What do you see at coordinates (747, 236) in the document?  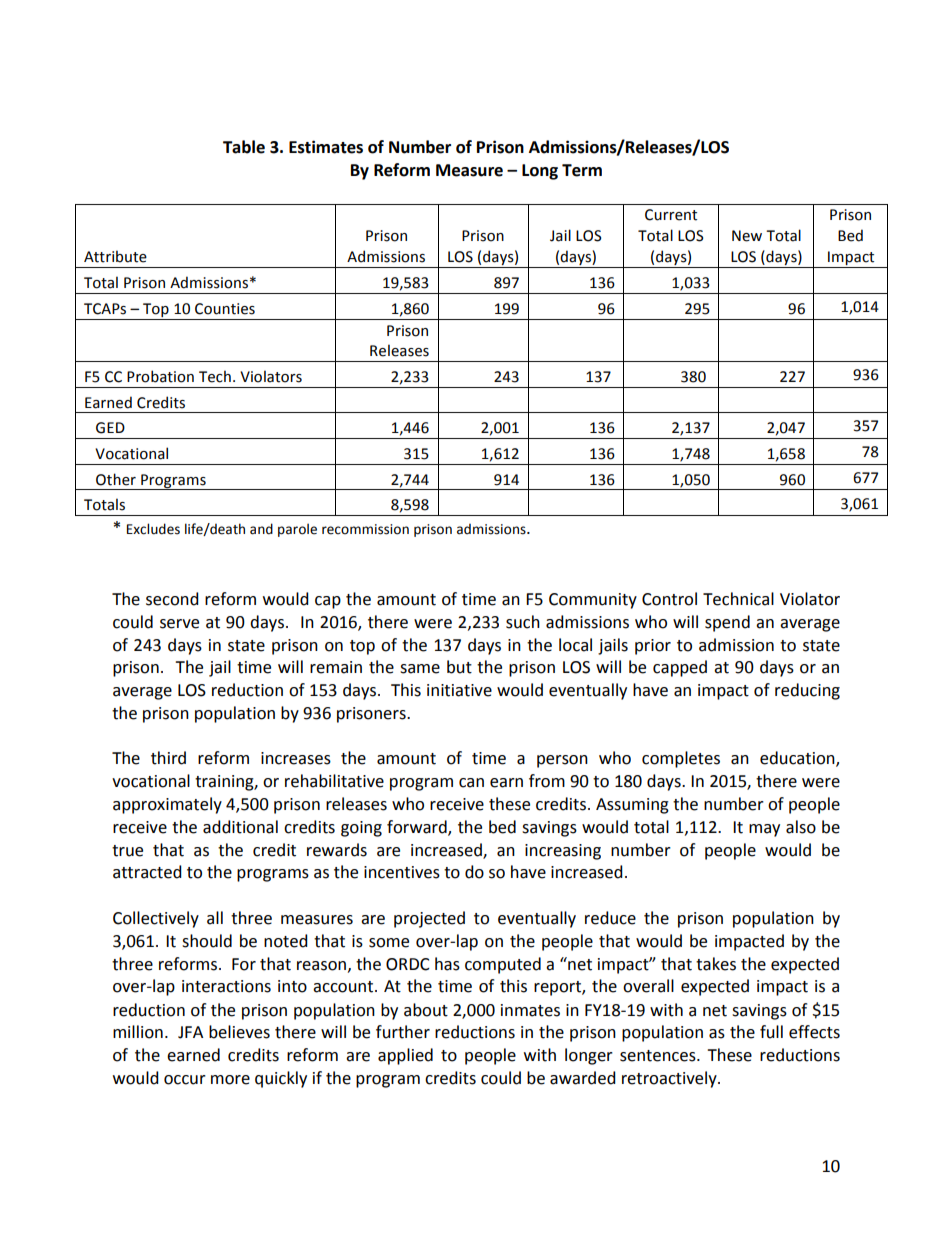 I see `New` at bounding box center [747, 236].
